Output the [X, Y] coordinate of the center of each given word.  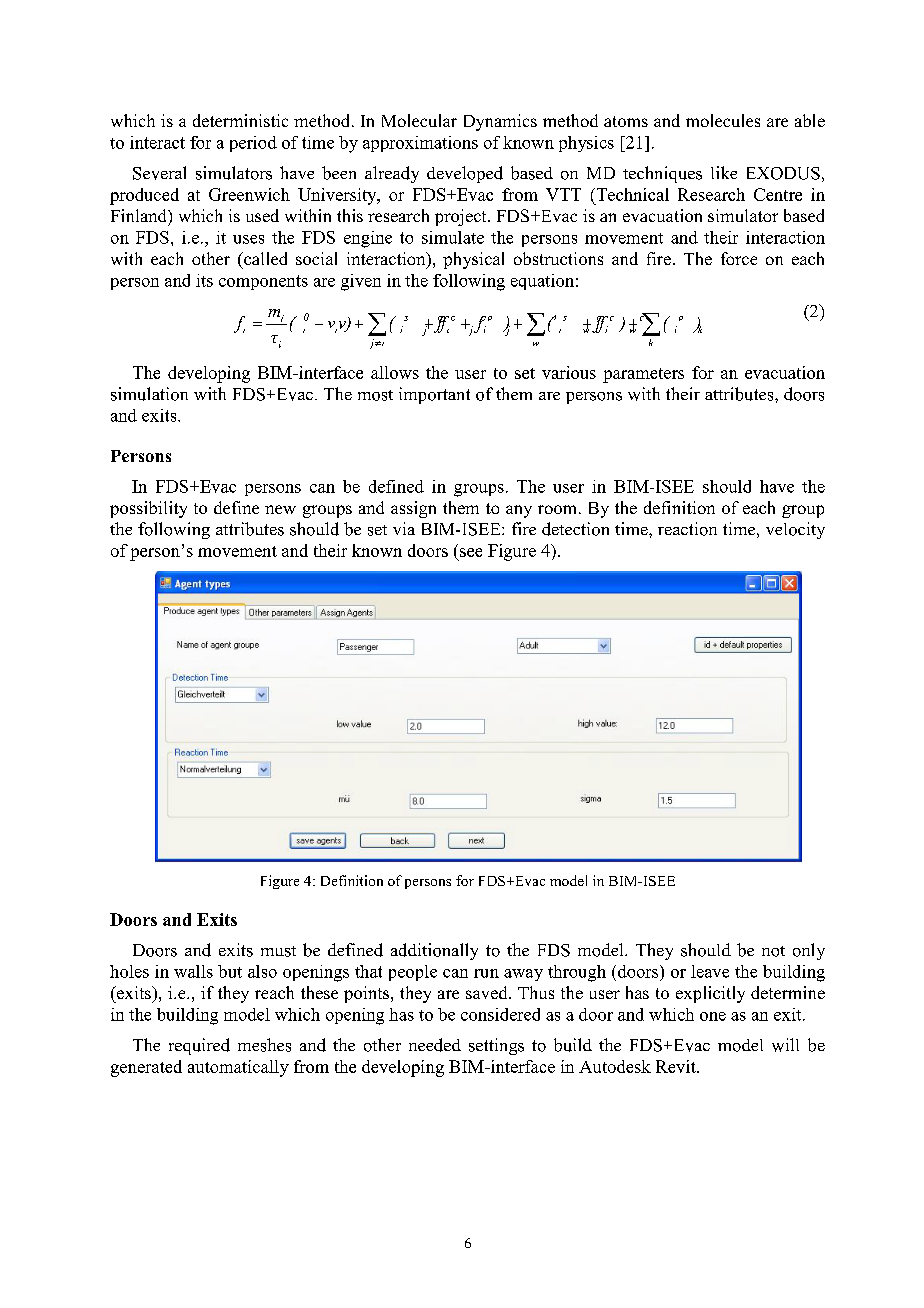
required [199, 1046]
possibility [148, 509]
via [404, 528]
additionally [434, 951]
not [773, 951]
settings [496, 1046]
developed [465, 174]
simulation [149, 394]
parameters [643, 375]
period [253, 144]
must [278, 951]
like [724, 172]
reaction [687, 529]
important [434, 395]
